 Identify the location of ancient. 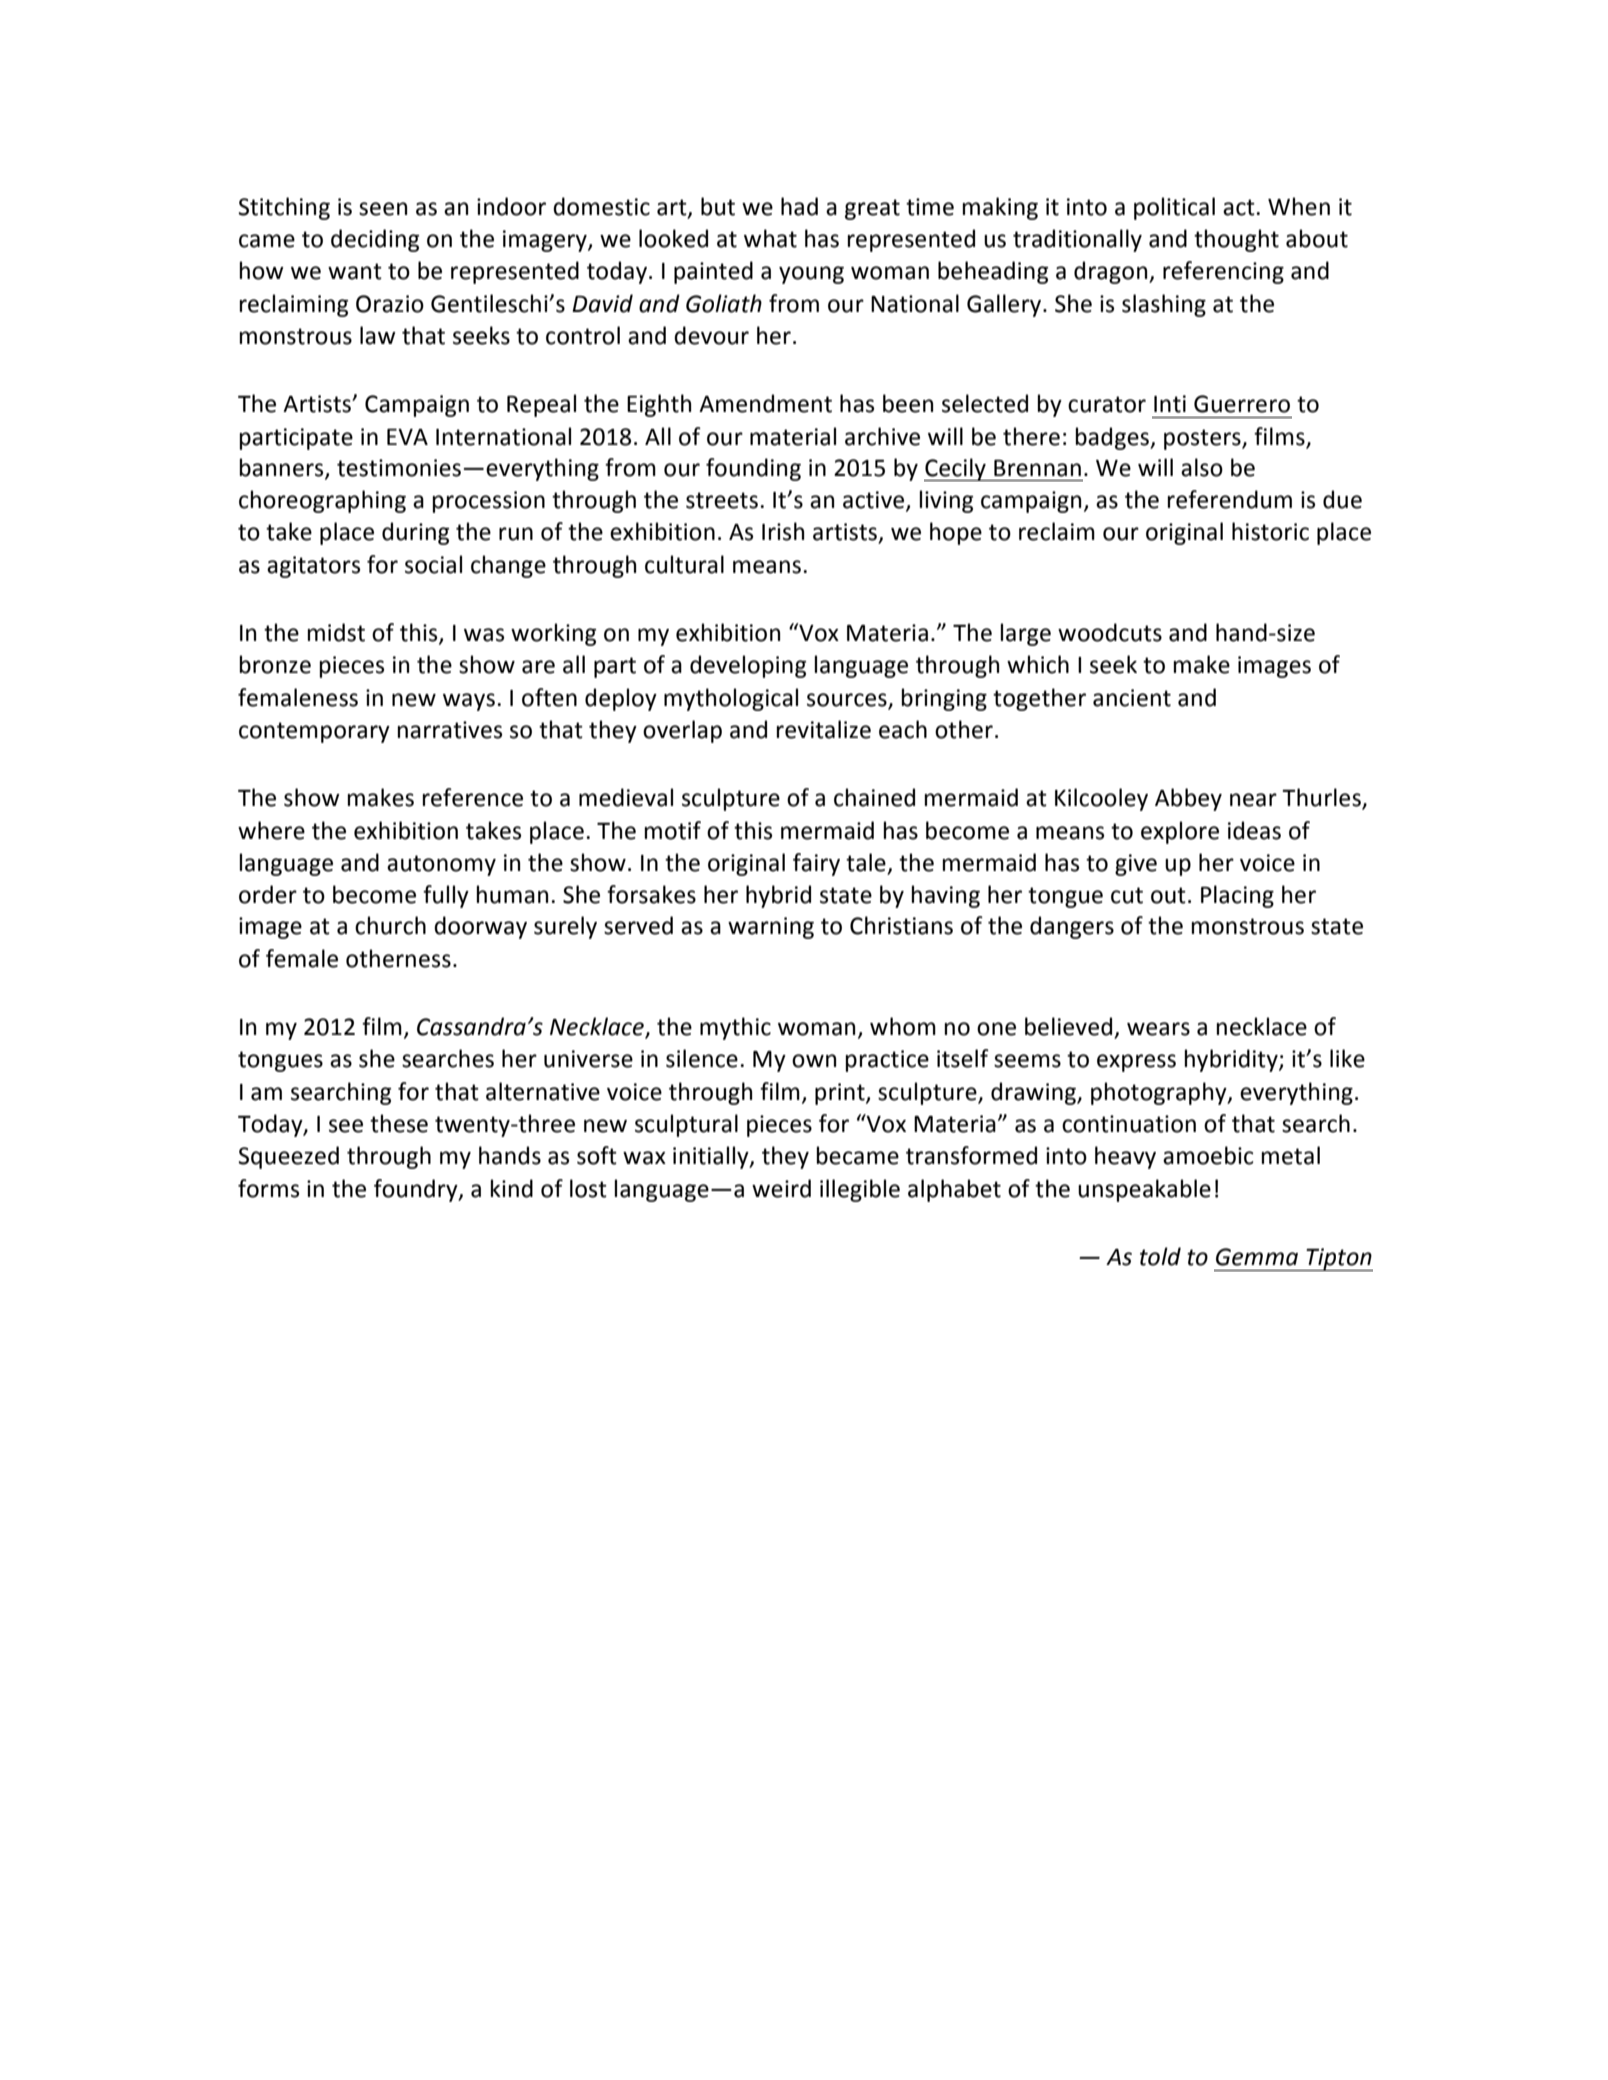
(1132, 698).
